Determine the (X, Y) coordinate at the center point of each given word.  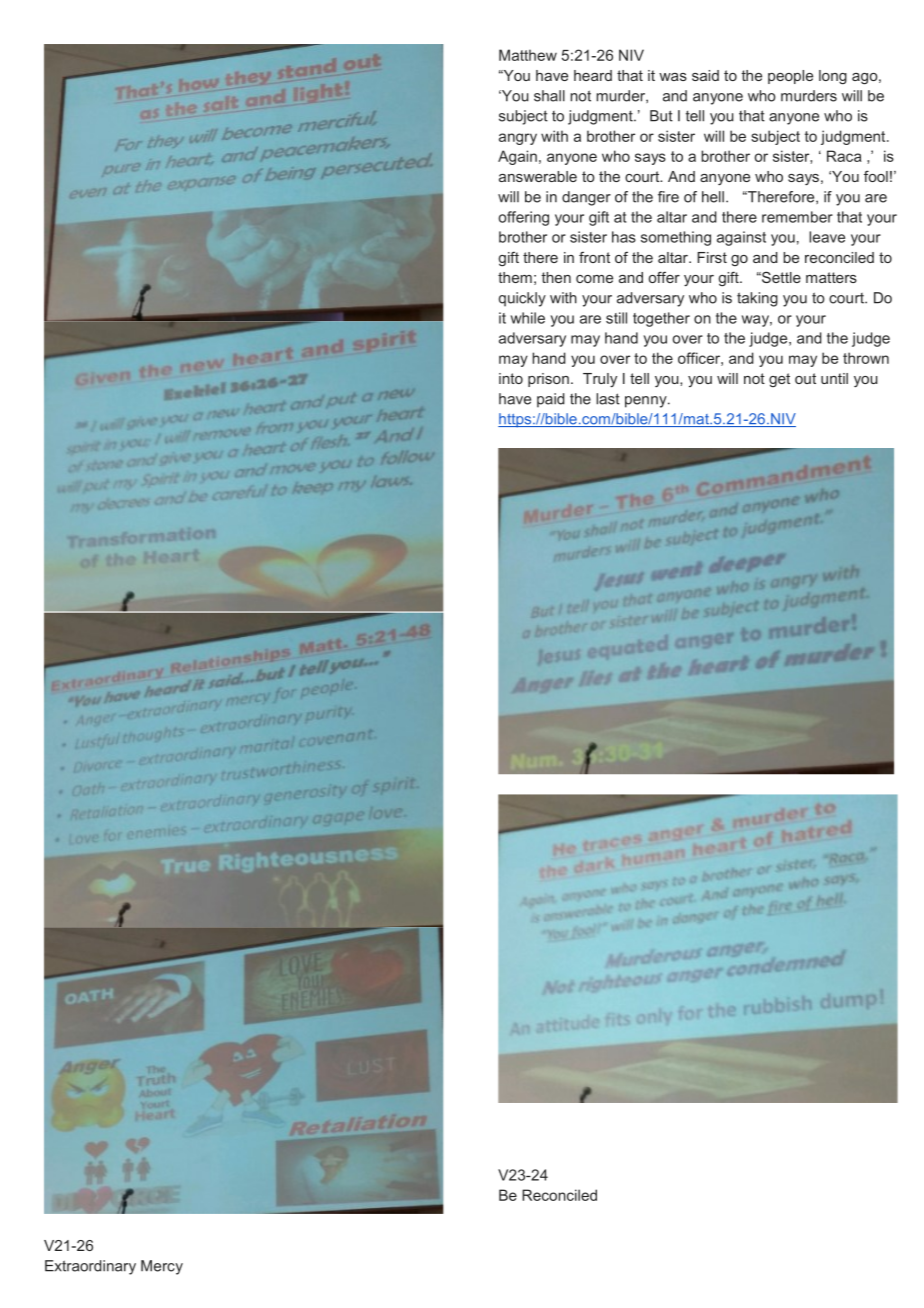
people (790, 77)
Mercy (162, 1267)
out (805, 378)
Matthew (528, 55)
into (511, 378)
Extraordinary (90, 1267)
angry (518, 139)
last (608, 399)
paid (551, 400)
